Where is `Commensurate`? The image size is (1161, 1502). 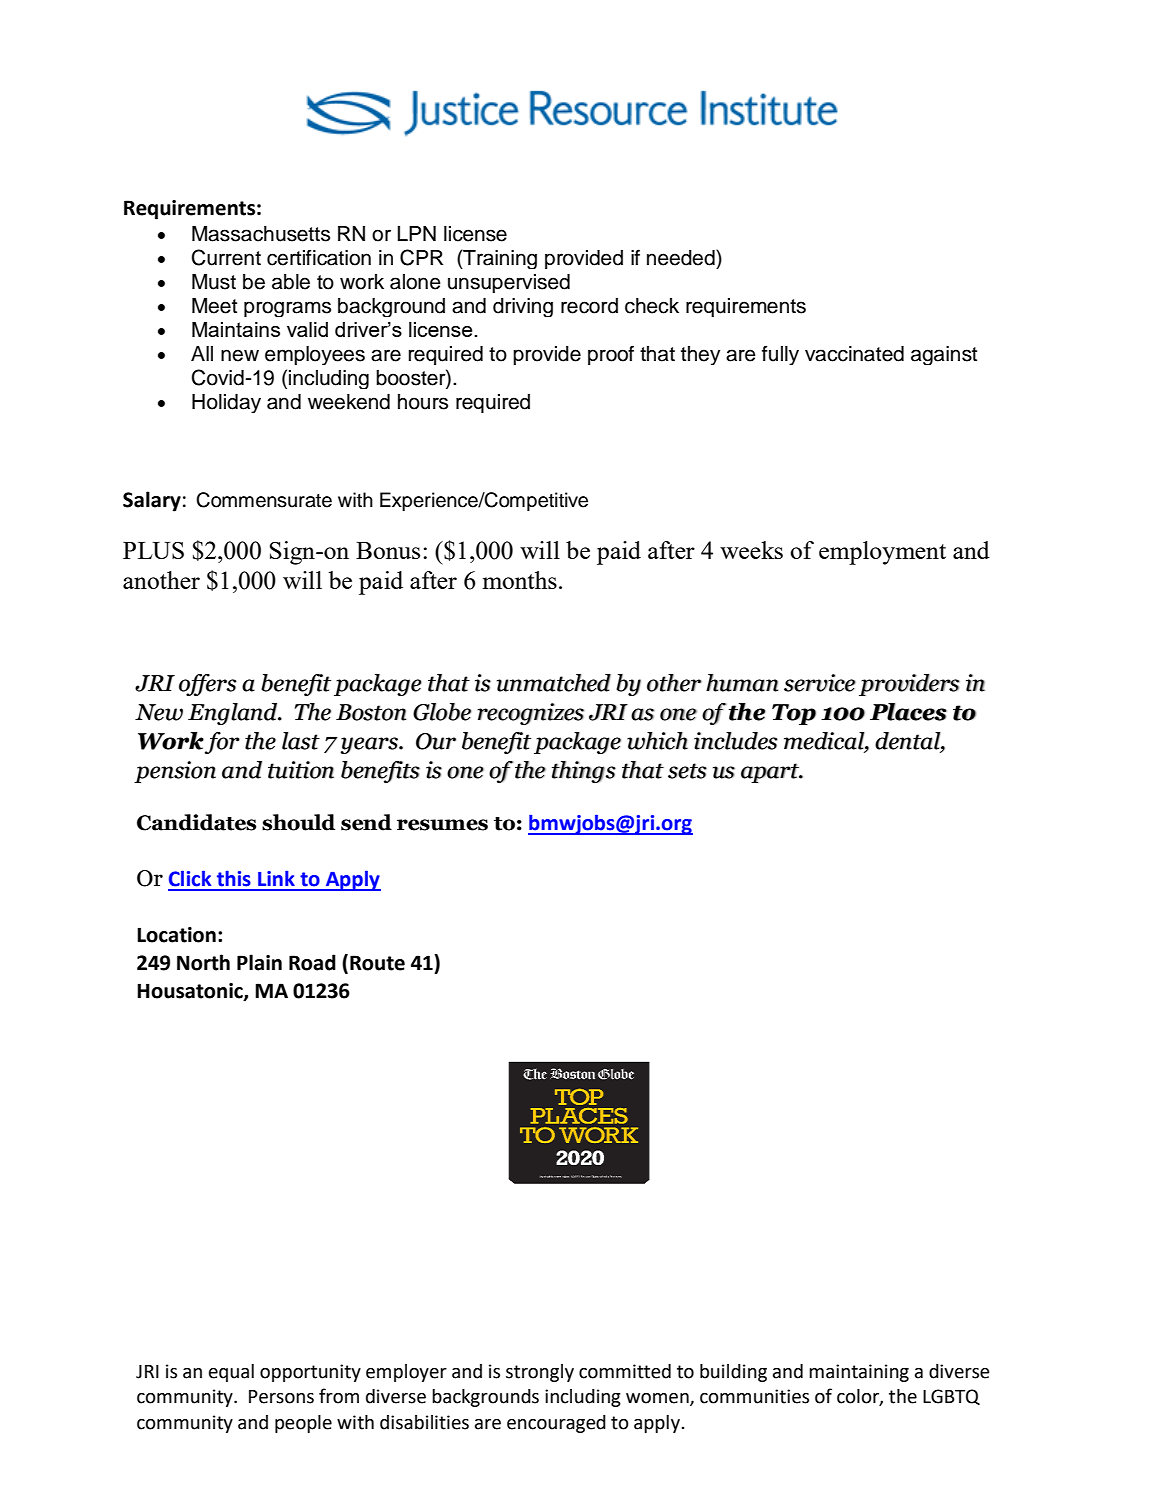
Commensurate is located at coordinates (264, 500).
